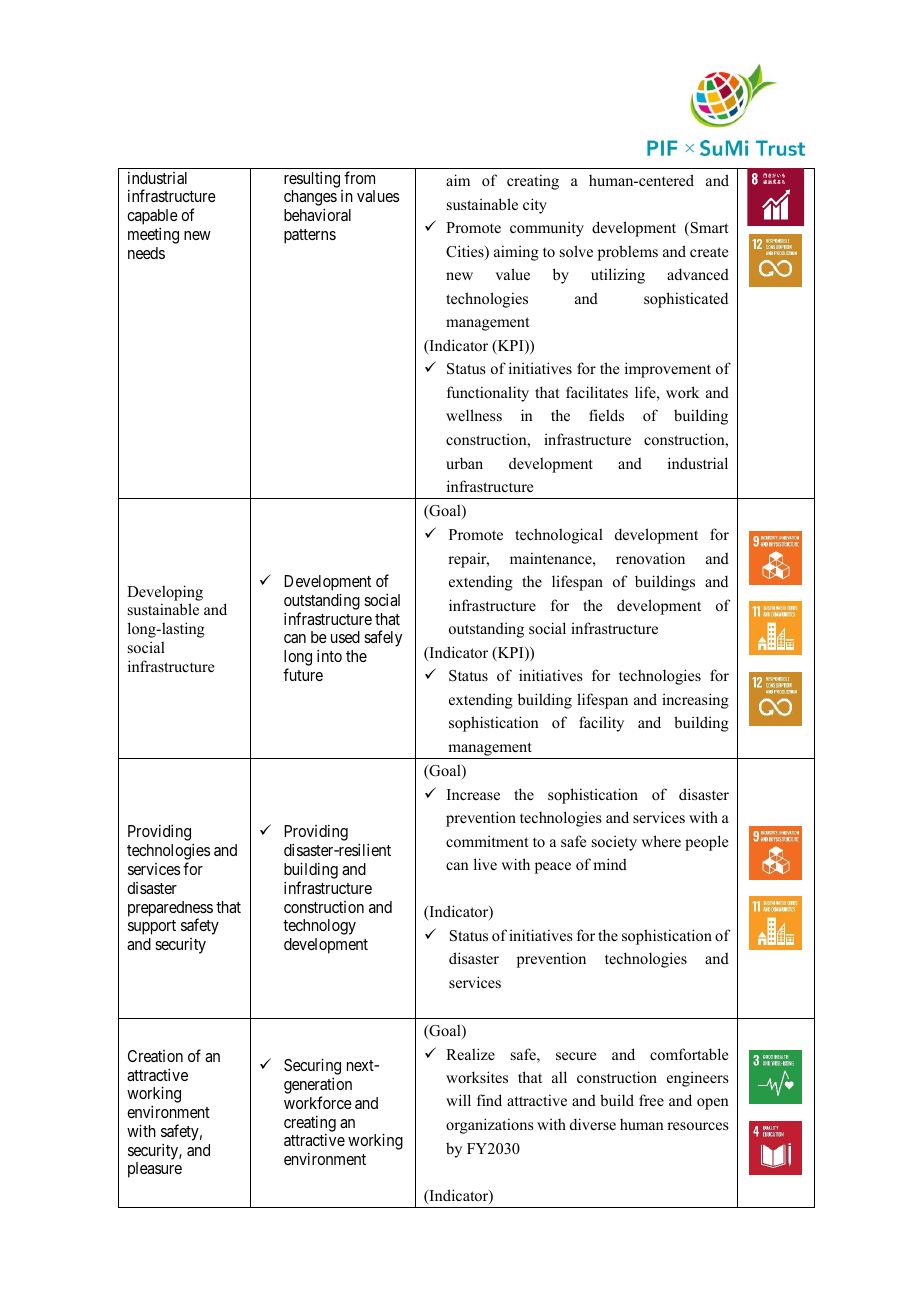  Describe the element at coordinates (152, 218) in the image. I see `capable` at that location.
